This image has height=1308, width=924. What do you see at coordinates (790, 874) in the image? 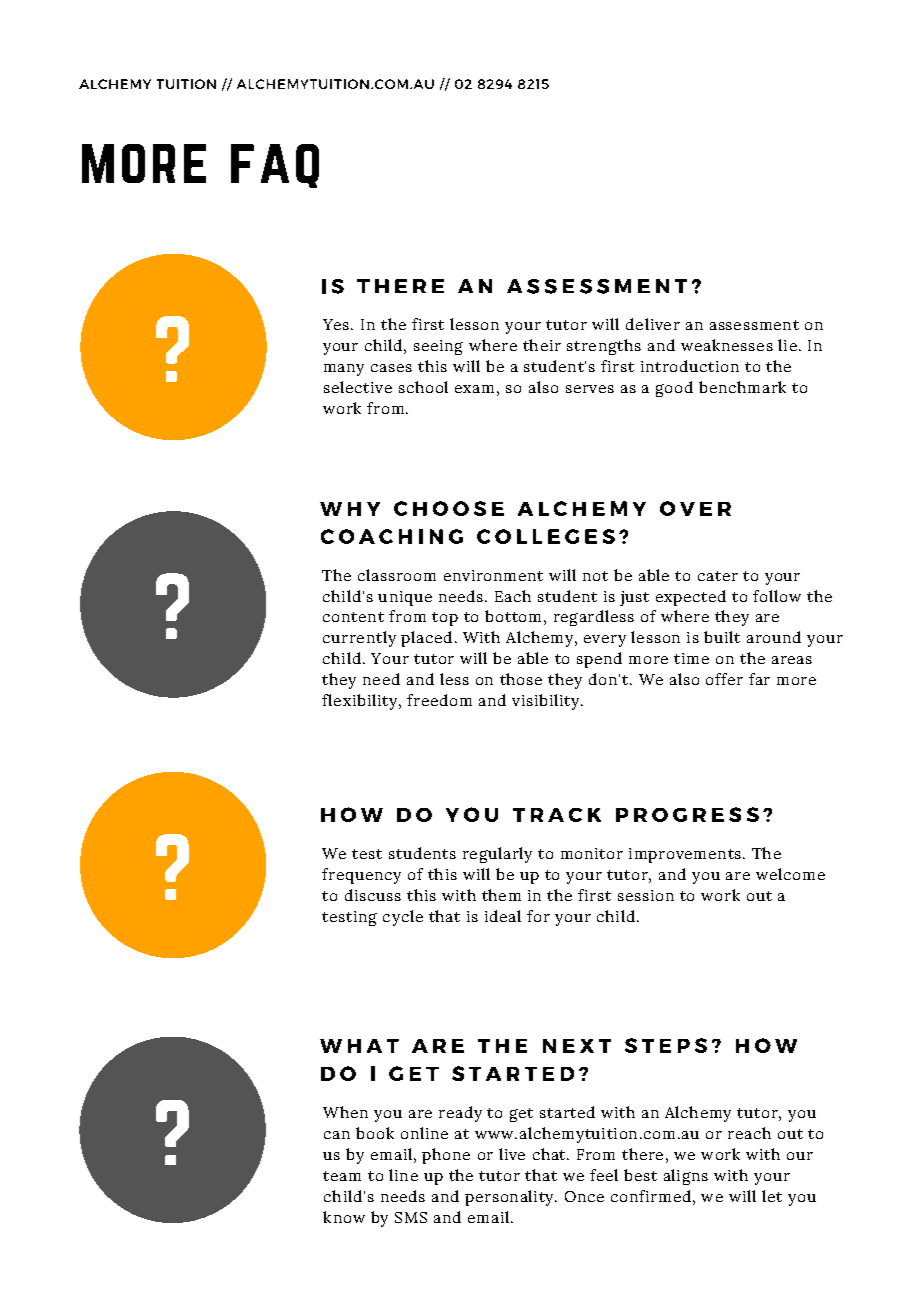
I see `welcome` at bounding box center [790, 874].
